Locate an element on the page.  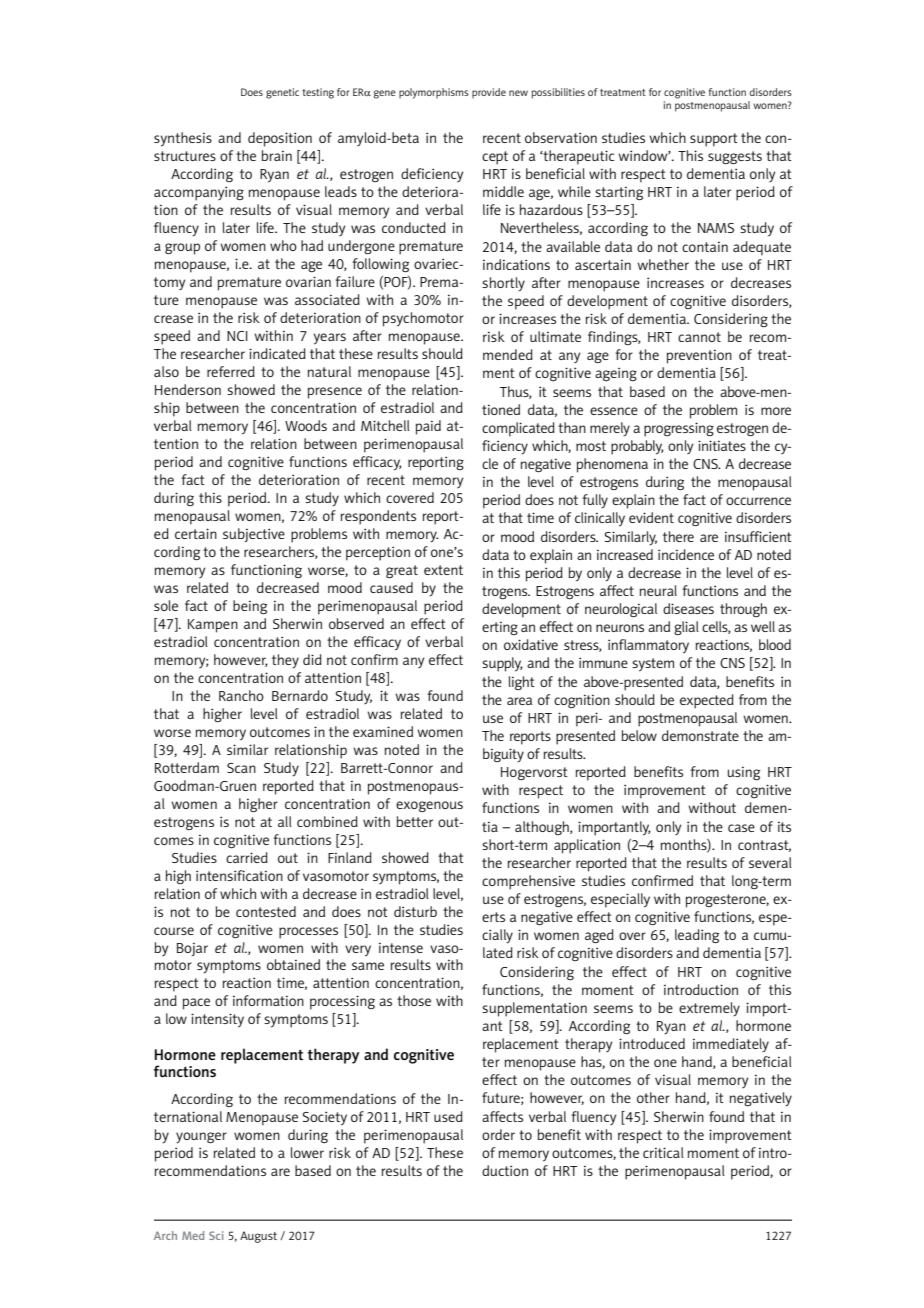
provide is located at coordinates (489, 93).
